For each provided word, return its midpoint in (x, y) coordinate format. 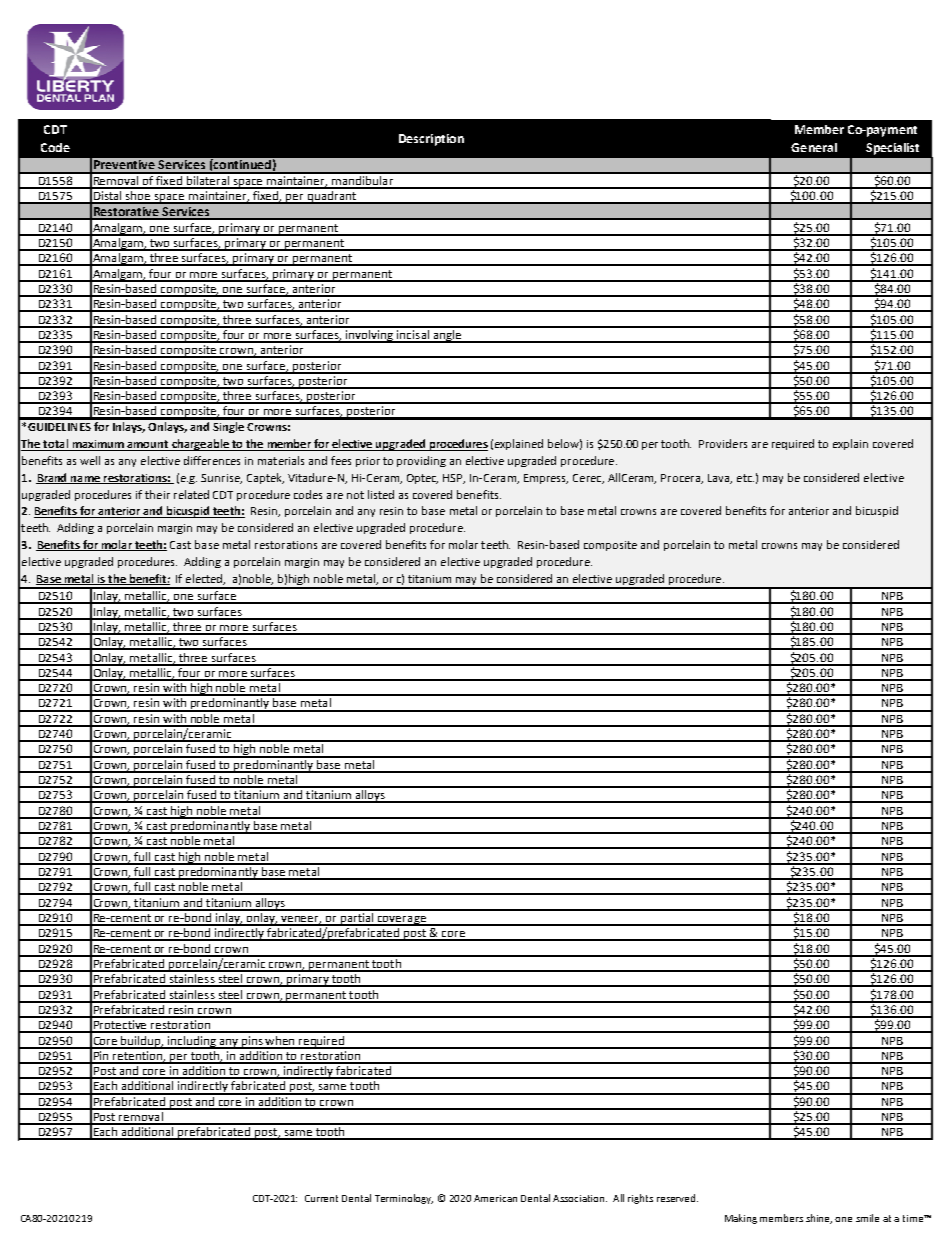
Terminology (404, 1199)
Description (431, 140)
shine (819, 1219)
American (495, 1198)
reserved (677, 1198)
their (157, 494)
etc (745, 478)
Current (321, 1198)
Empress (546, 479)
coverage (402, 921)
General (814, 147)
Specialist (892, 149)
